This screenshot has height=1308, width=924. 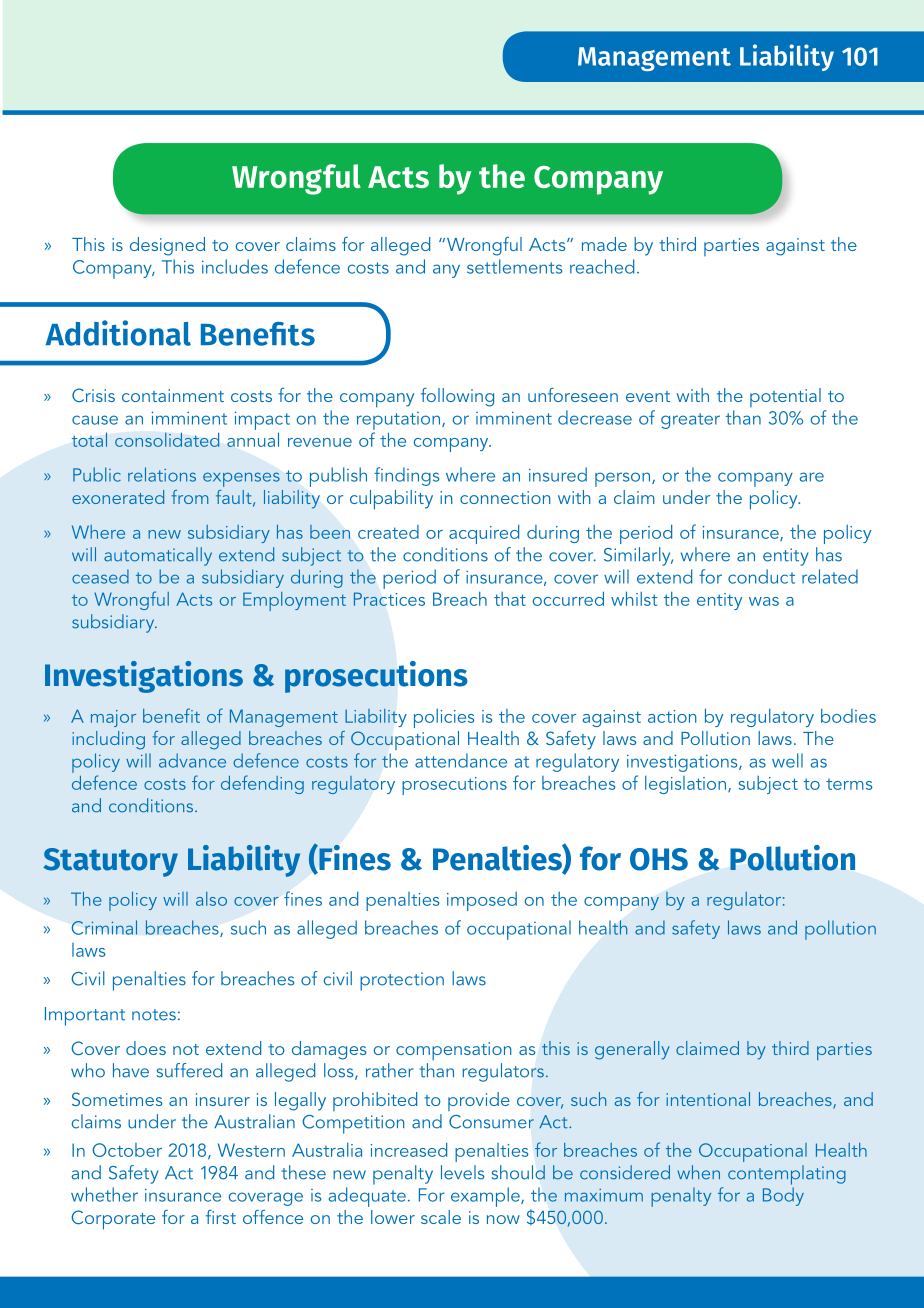 I want to click on reached, so click(x=602, y=266).
